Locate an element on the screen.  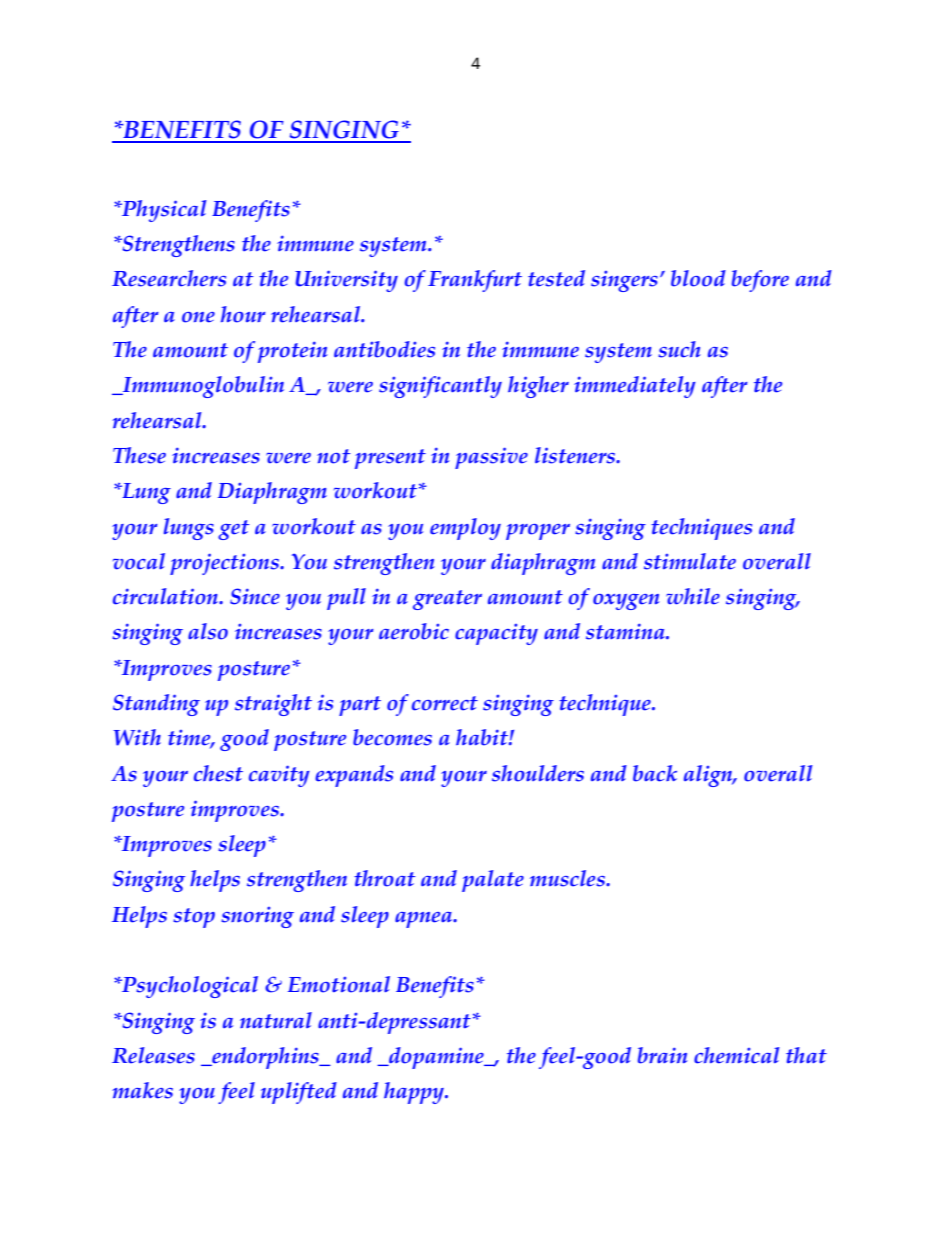
stimulate is located at coordinates (690, 561).
